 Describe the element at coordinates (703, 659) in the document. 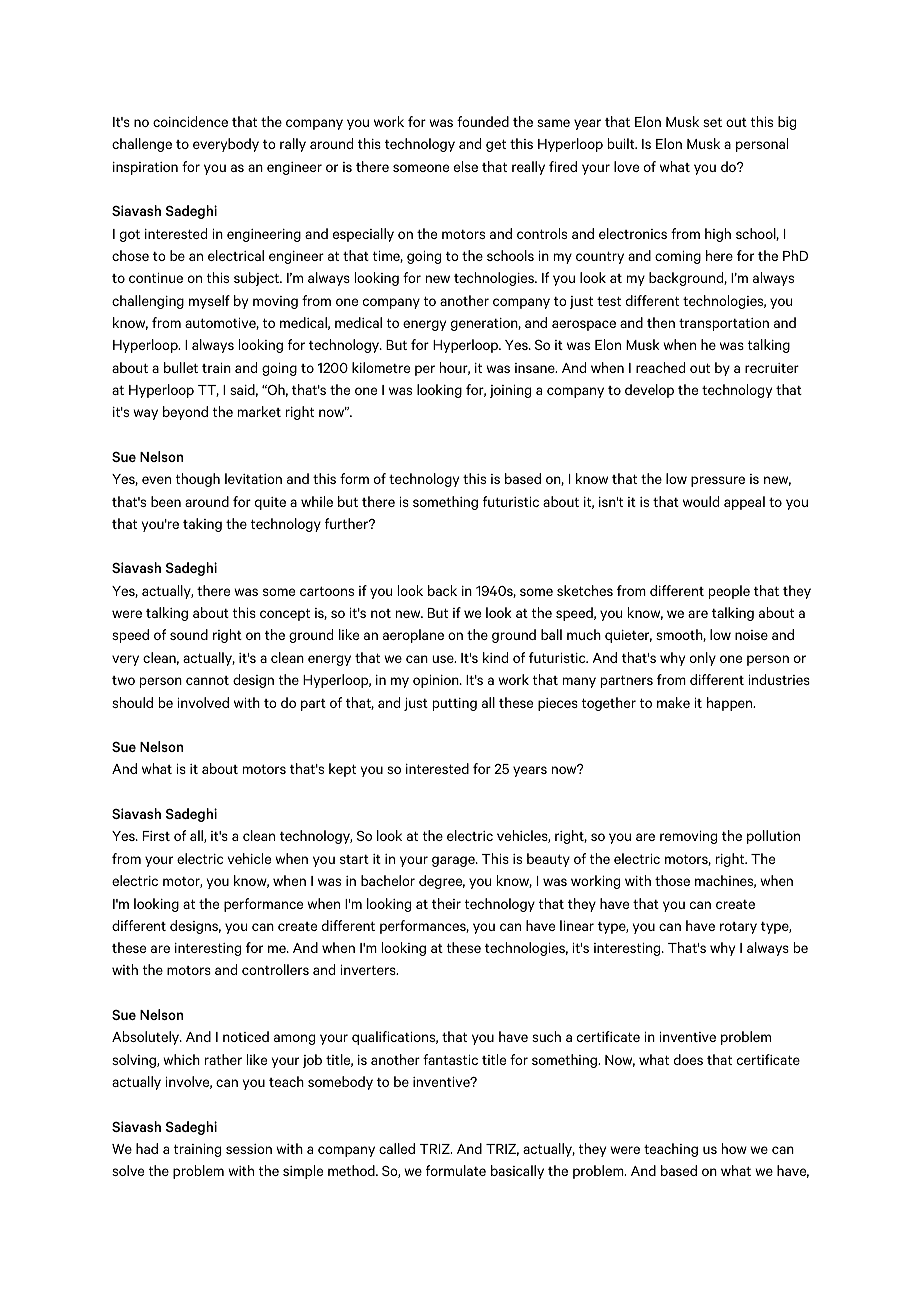

I see `only` at that location.
